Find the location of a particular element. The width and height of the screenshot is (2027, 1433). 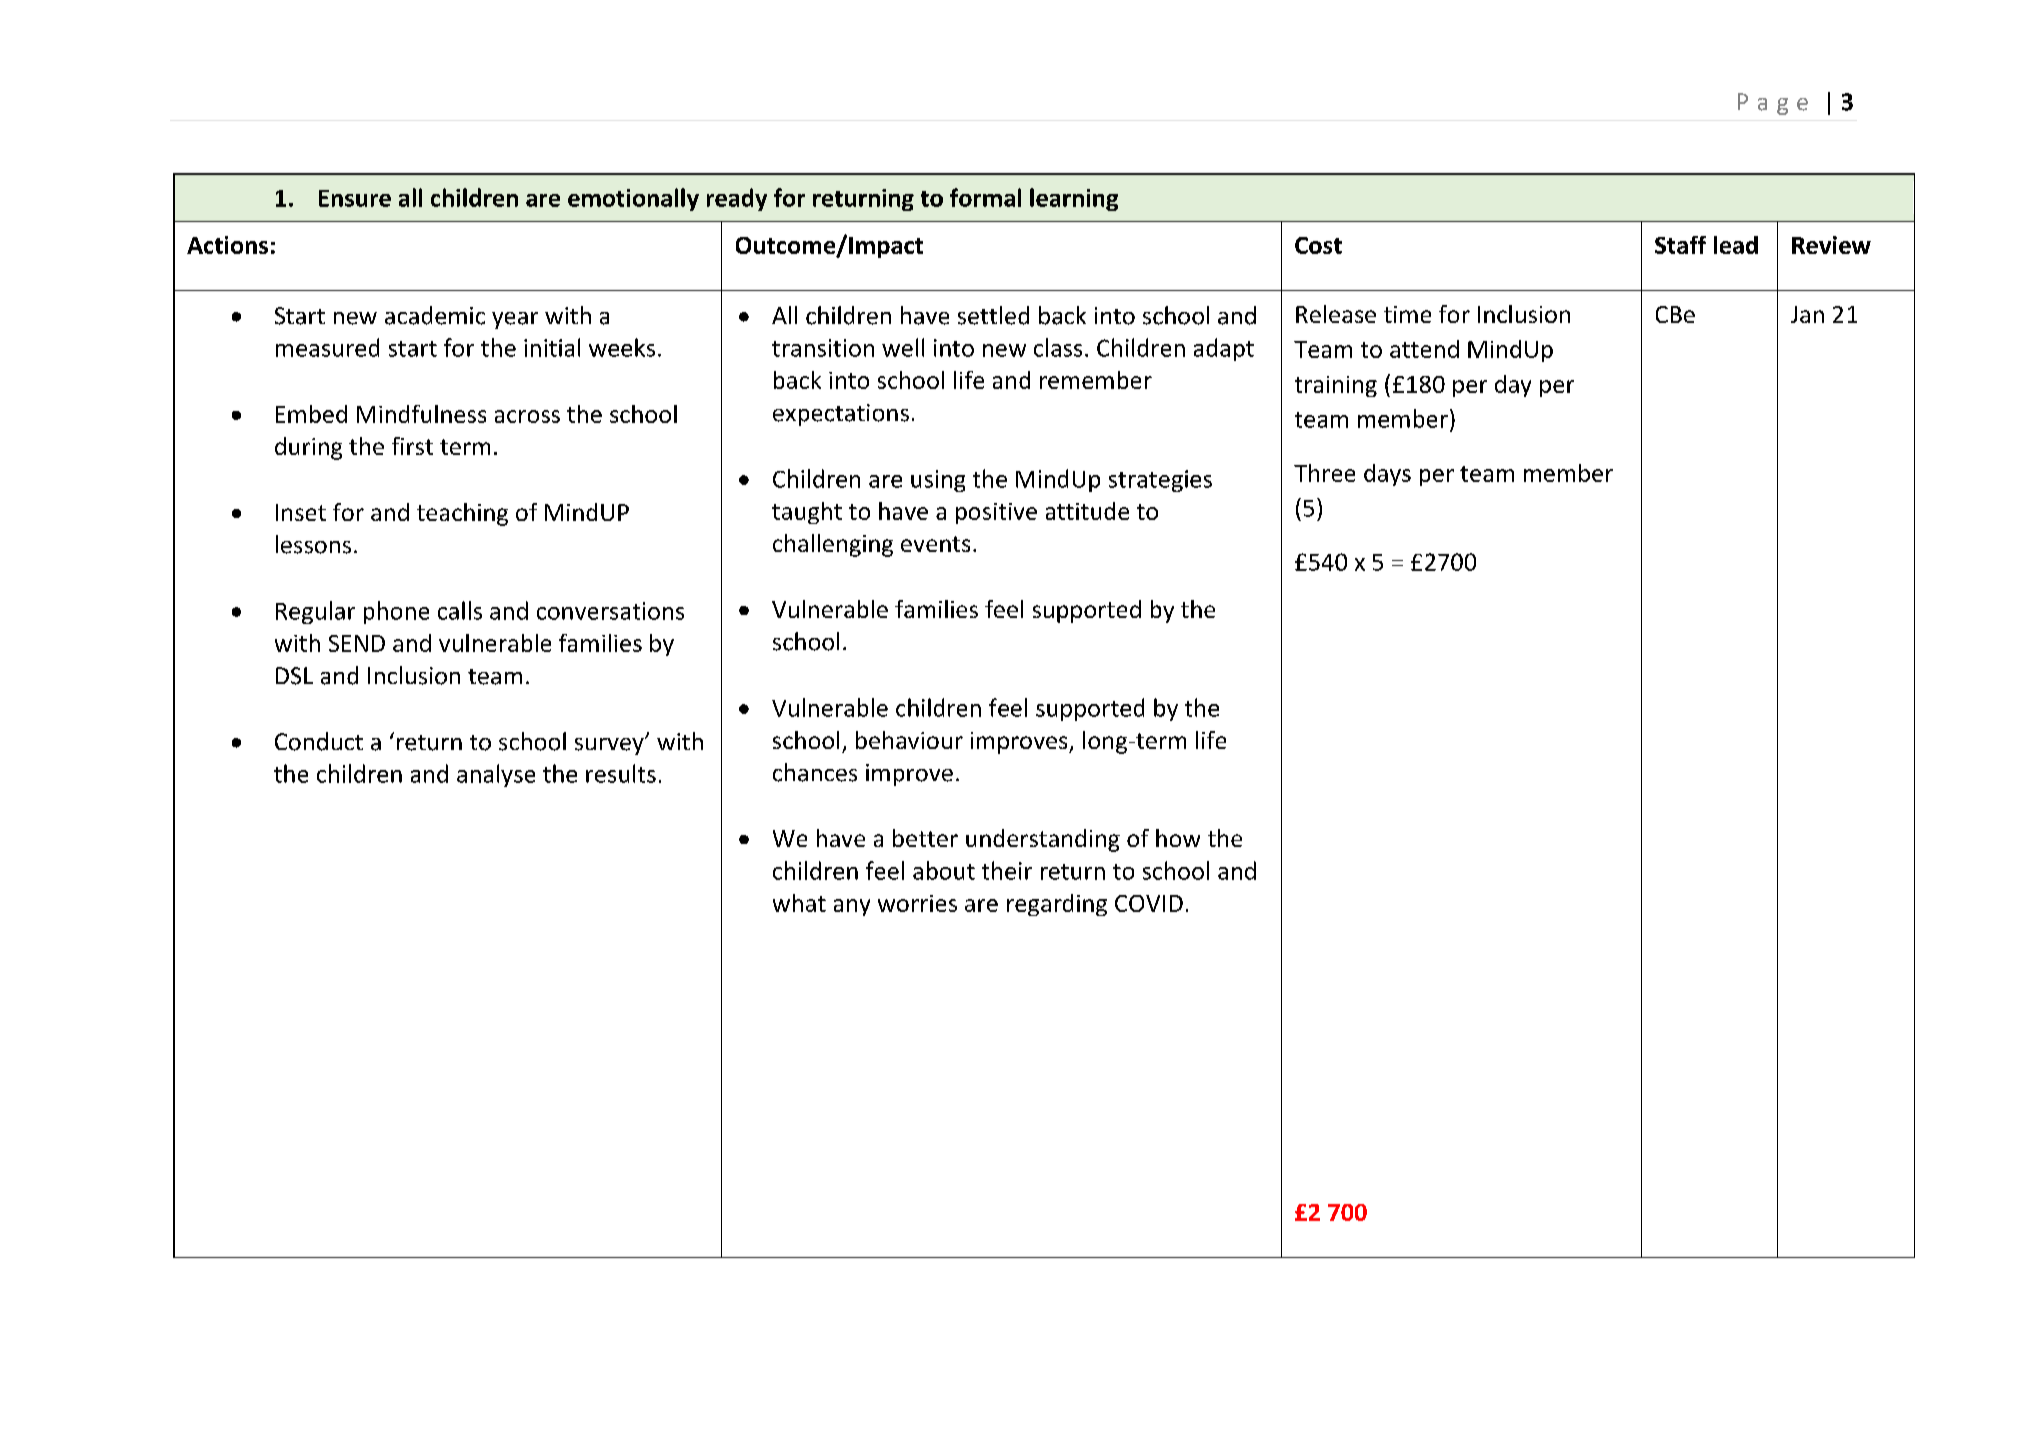

Three is located at coordinates (1324, 473).
